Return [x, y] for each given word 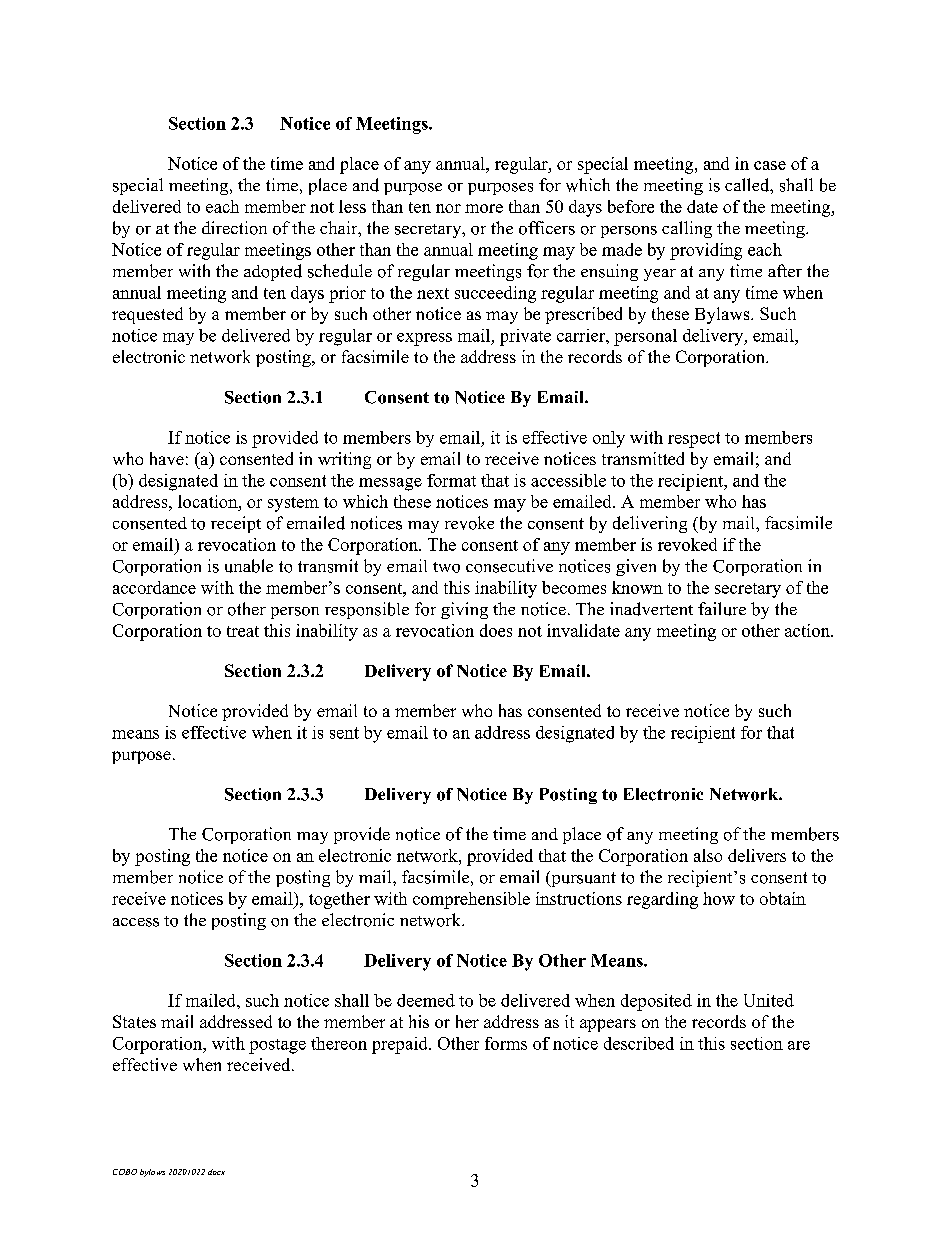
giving [464, 610]
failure [722, 609]
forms [506, 1043]
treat [243, 631]
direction [234, 228]
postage [277, 1046]
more [484, 208]
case [770, 165]
